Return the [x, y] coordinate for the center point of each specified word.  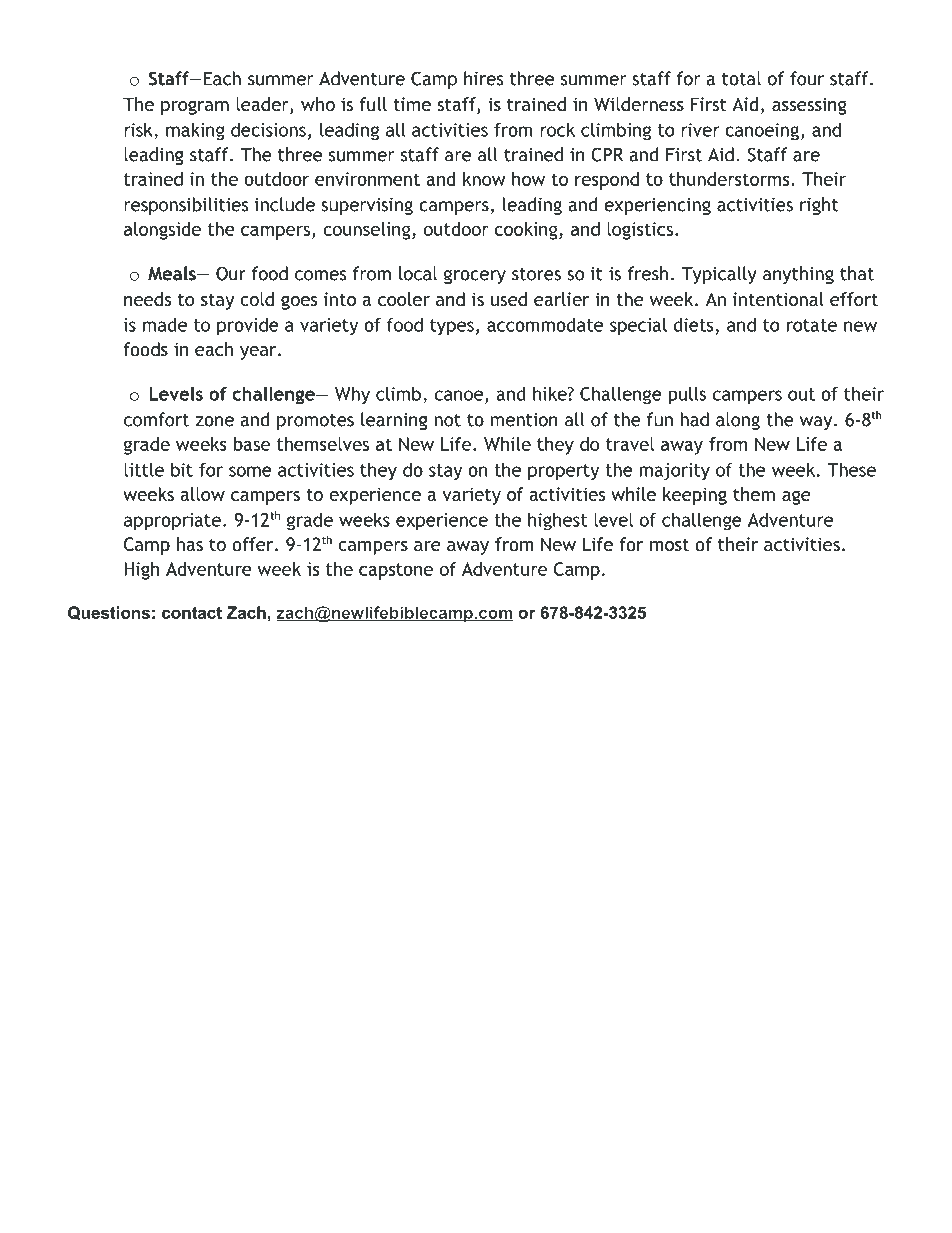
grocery [475, 277]
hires [483, 78]
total [741, 78]
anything [798, 275]
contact [192, 613]
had [694, 419]
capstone [396, 571]
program [195, 108]
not [447, 420]
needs [147, 299]
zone [214, 421]
